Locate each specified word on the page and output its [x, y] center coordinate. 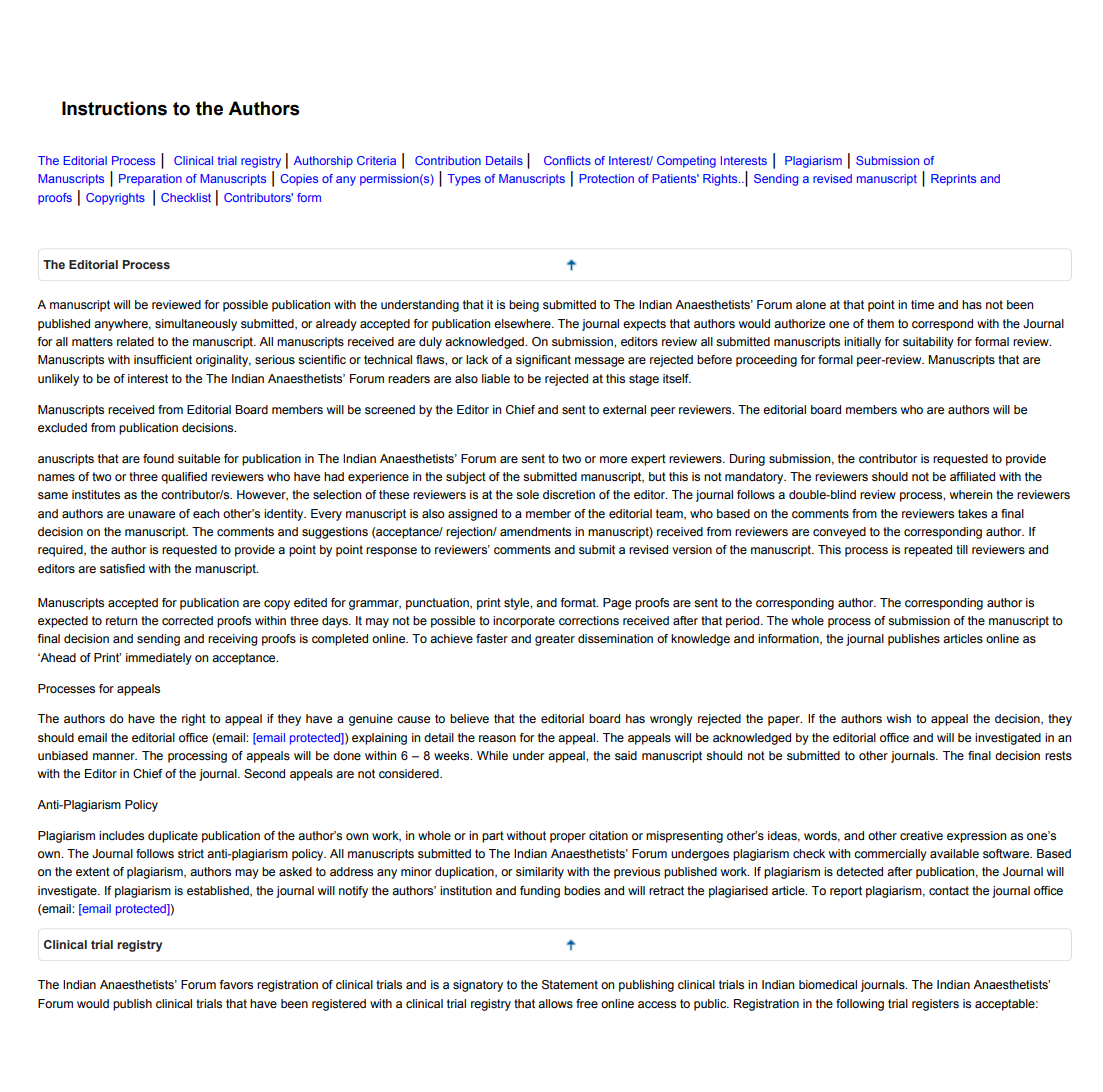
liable [496, 378]
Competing [686, 162]
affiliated [972, 476]
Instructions [114, 108]
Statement [570, 985]
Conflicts [567, 160]
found [158, 458]
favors [236, 984]
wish [899, 718]
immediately [159, 659]
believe [469, 718]
